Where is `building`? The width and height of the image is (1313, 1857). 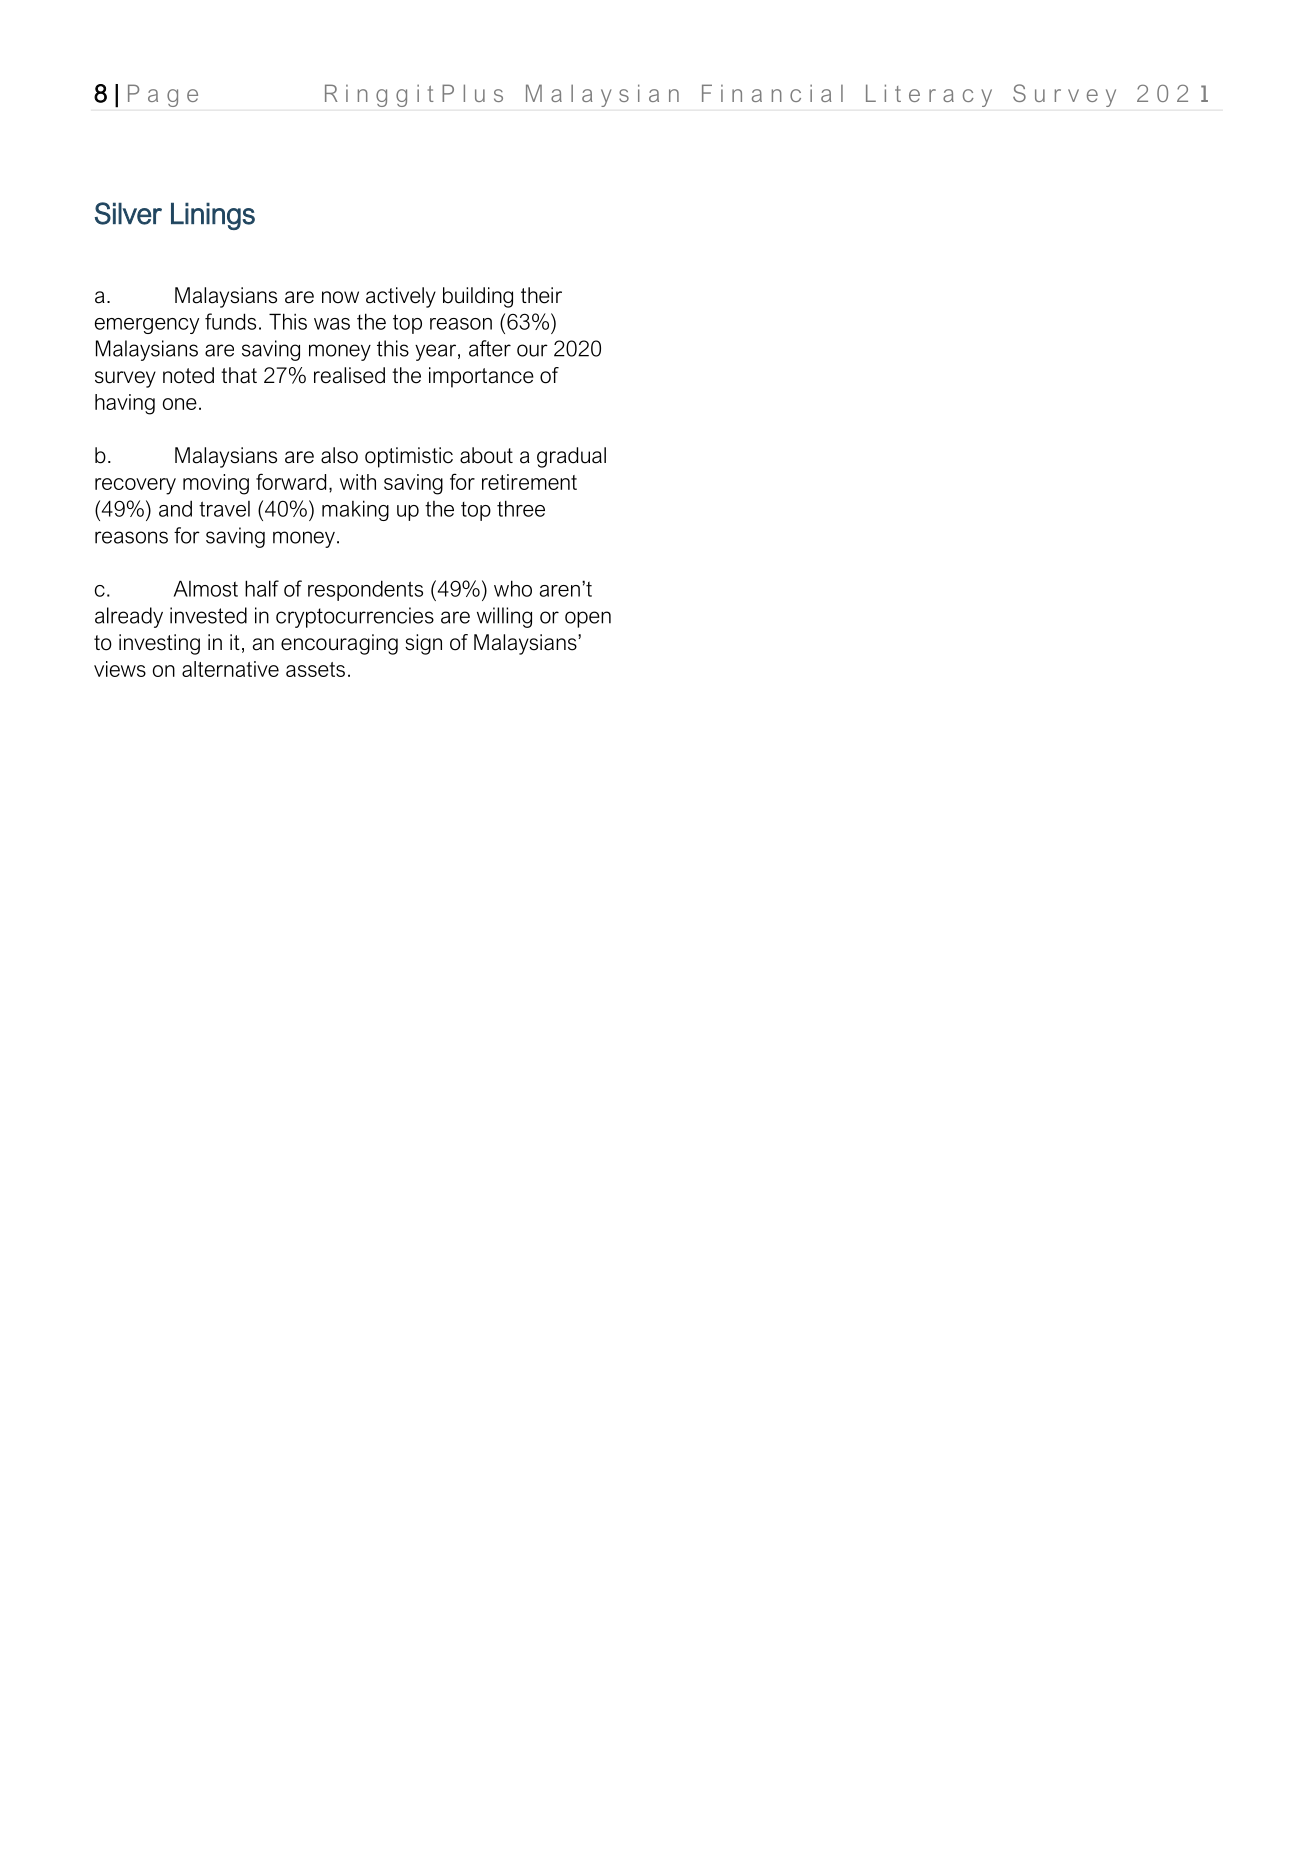
building is located at coordinates (478, 297).
